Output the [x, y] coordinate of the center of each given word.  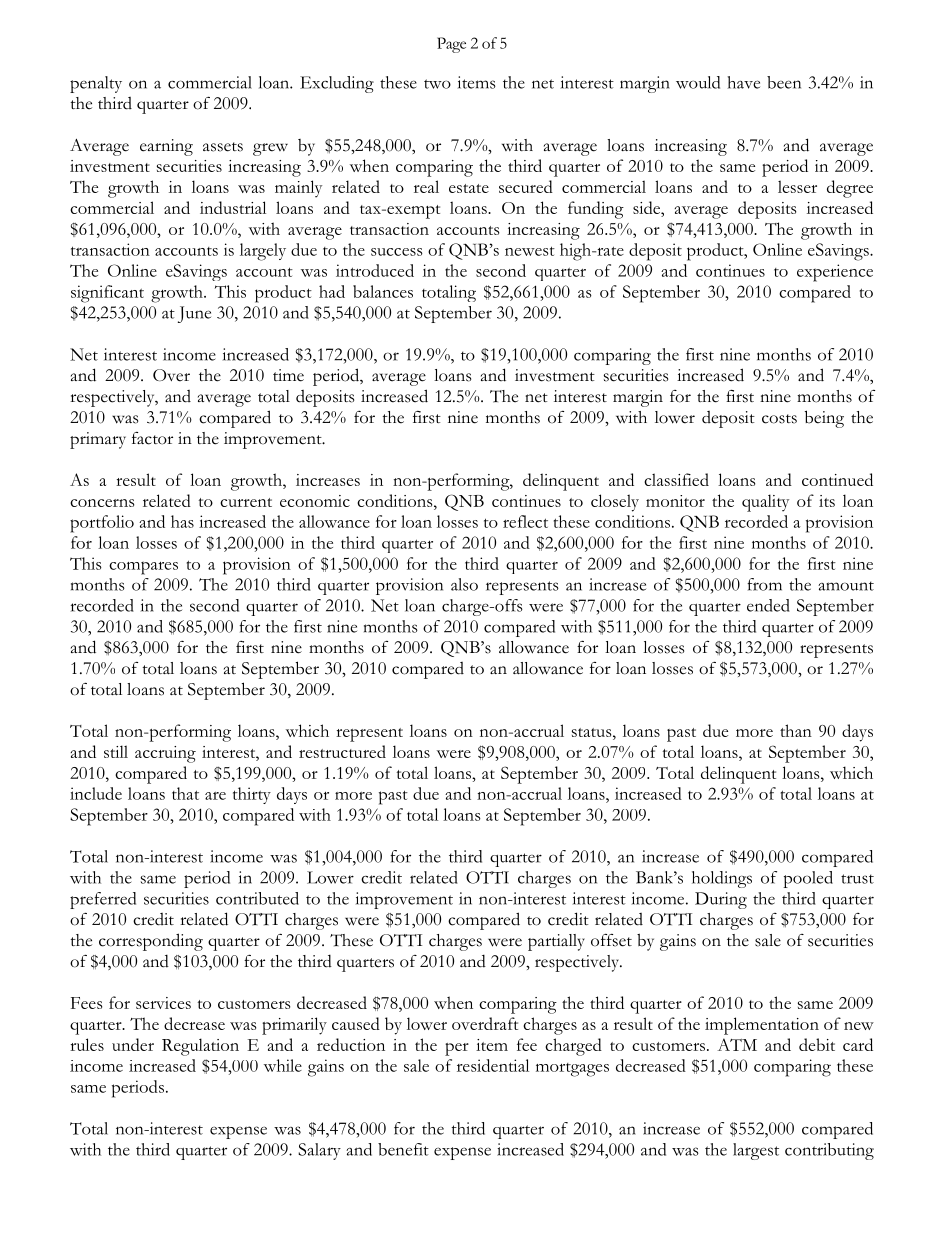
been [784, 82]
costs [779, 419]
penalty [96, 84]
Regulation [200, 1047]
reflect [525, 521]
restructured [342, 751]
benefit [403, 1149]
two [437, 84]
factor [152, 438]
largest [756, 1151]
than [796, 730]
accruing [165, 754]
